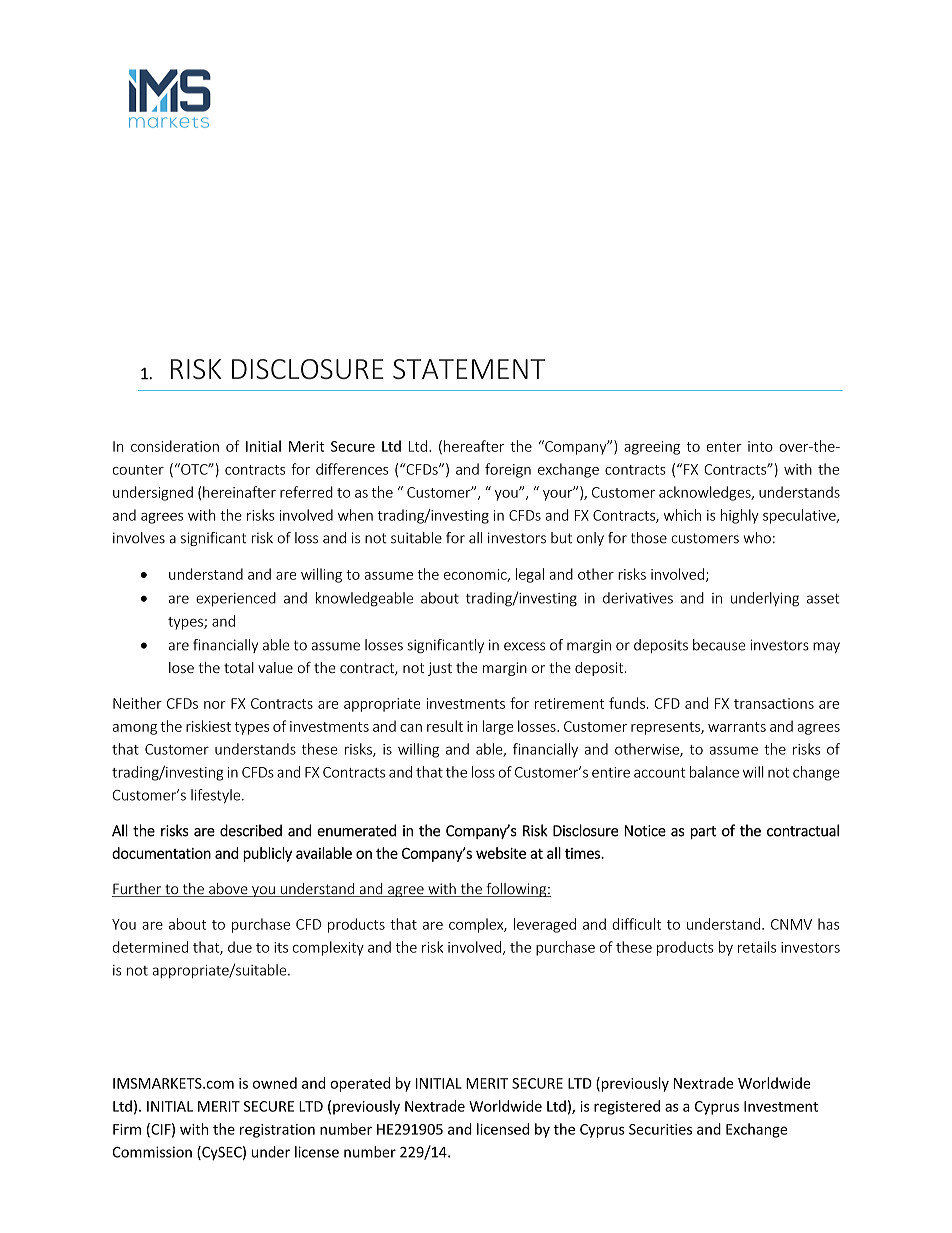 This document has width=952, height=1233. I want to click on into, so click(760, 446).
